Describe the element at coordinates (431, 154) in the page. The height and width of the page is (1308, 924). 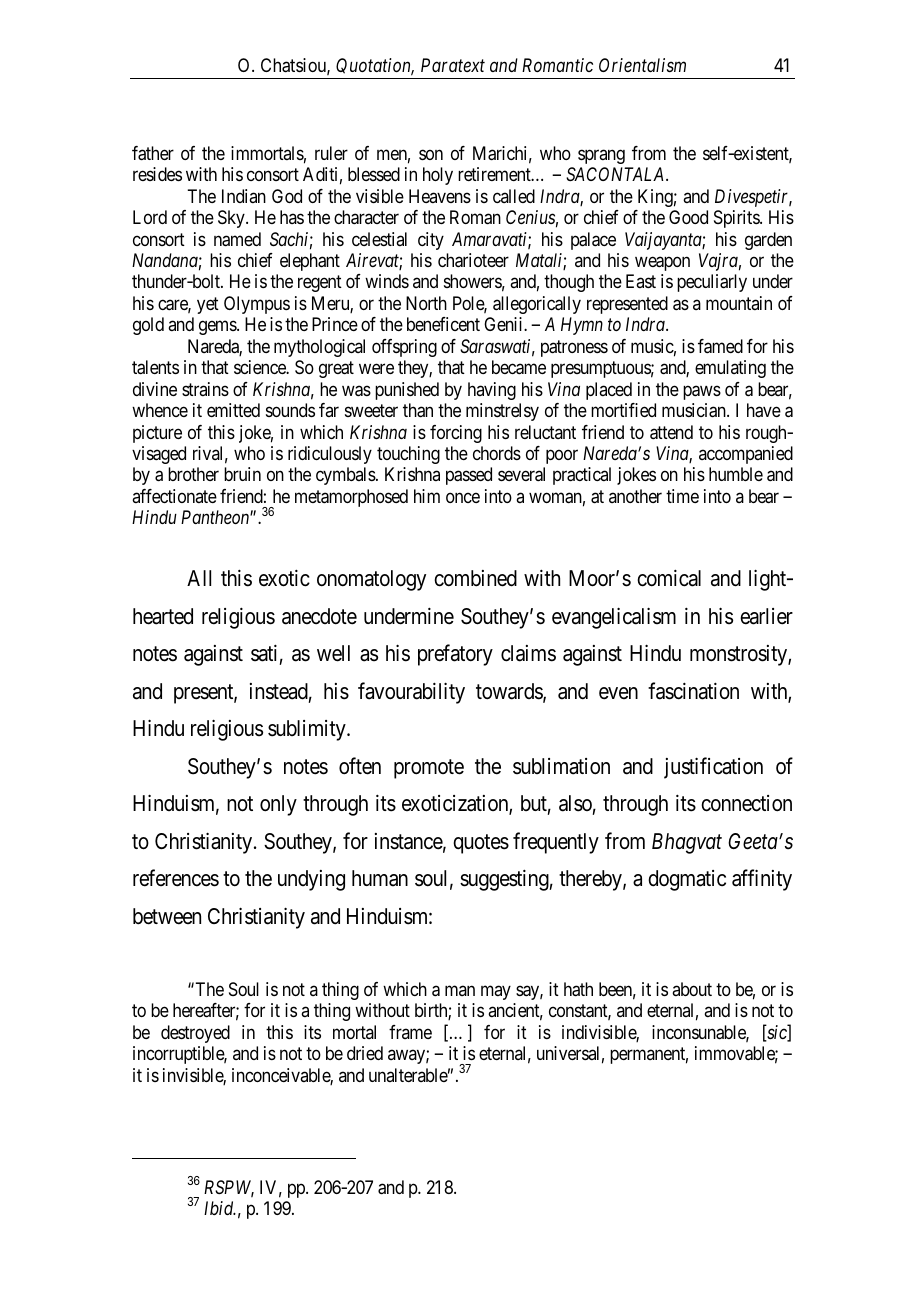
I see `son` at that location.
